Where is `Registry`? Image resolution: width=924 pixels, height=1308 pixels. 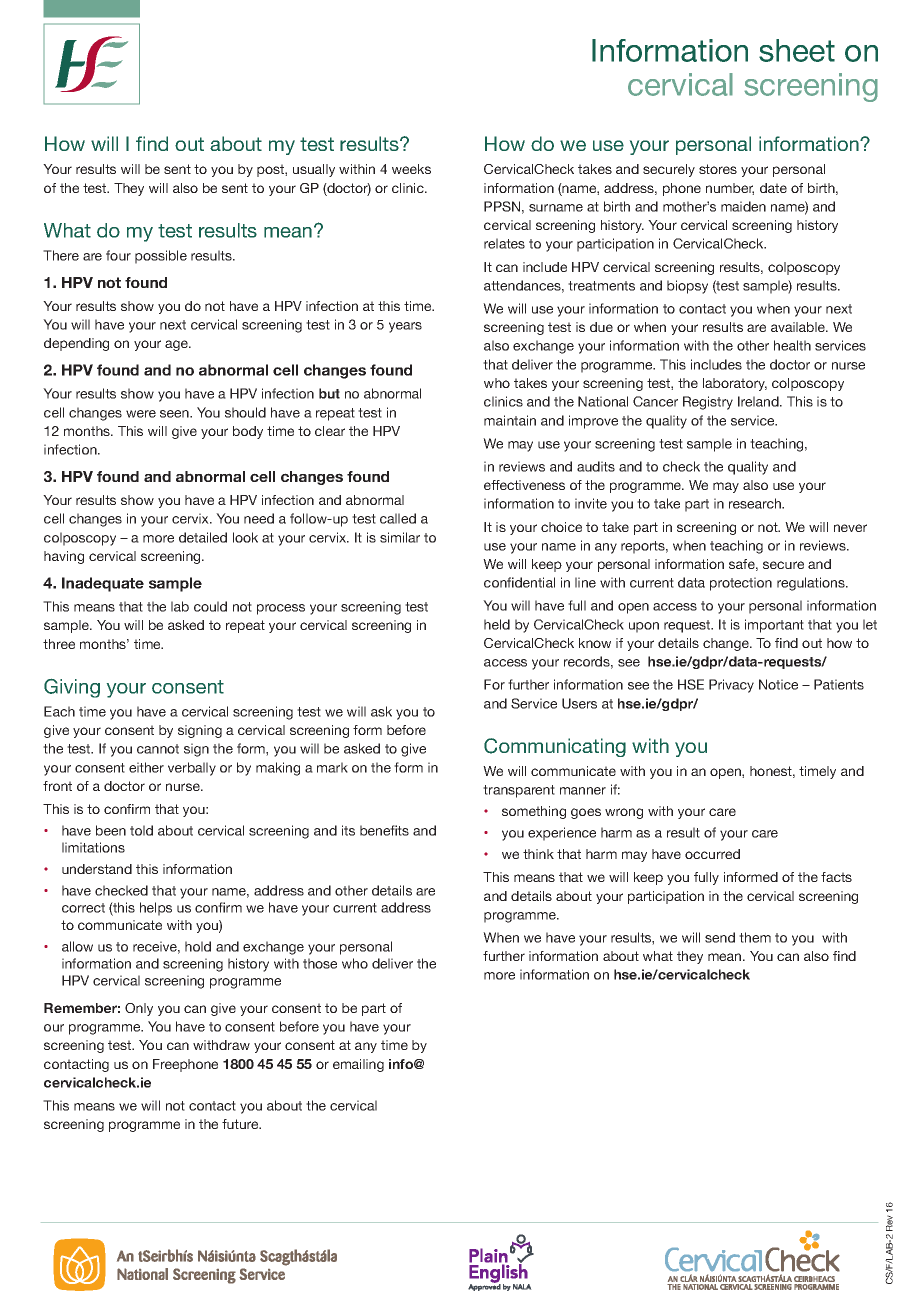
Registry is located at coordinates (708, 403).
